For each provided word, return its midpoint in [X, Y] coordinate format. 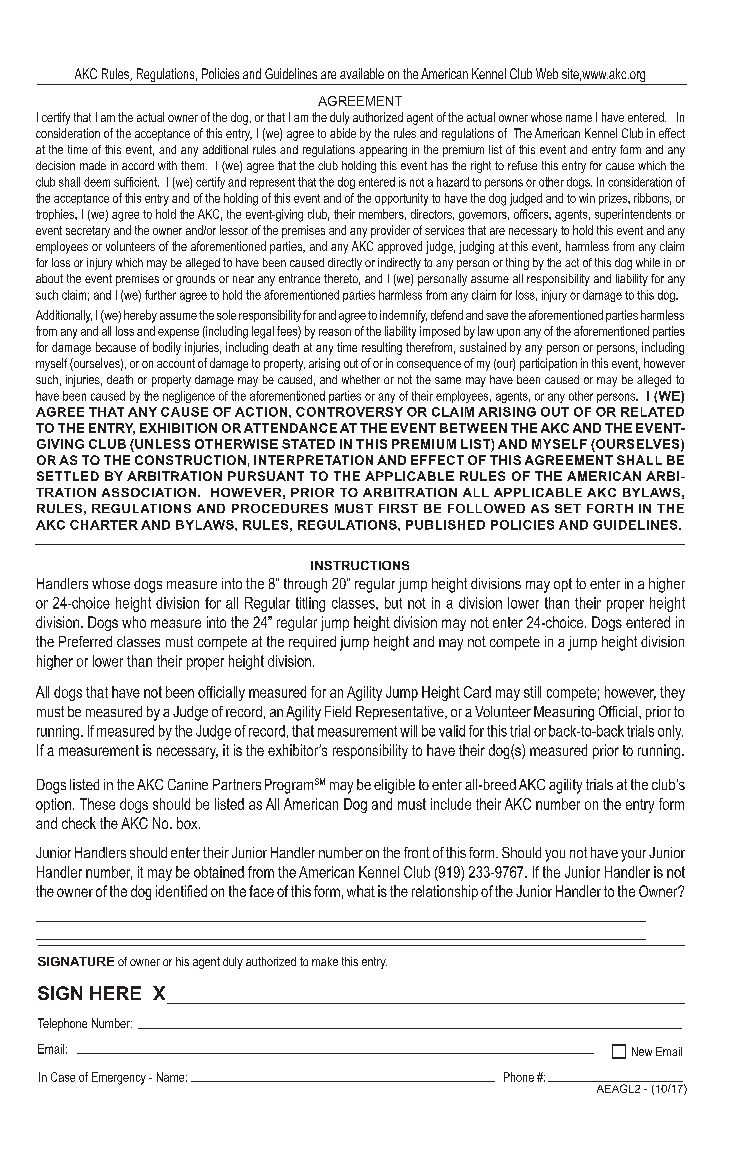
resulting [382, 348]
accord [138, 165]
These [97, 804]
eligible [394, 786]
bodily [167, 348]
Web [547, 73]
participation [548, 364]
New [642, 1051]
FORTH [610, 508]
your [633, 856]
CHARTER [104, 525]
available [362, 73]
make [325, 961]
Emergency [119, 1078]
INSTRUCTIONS [360, 565]
